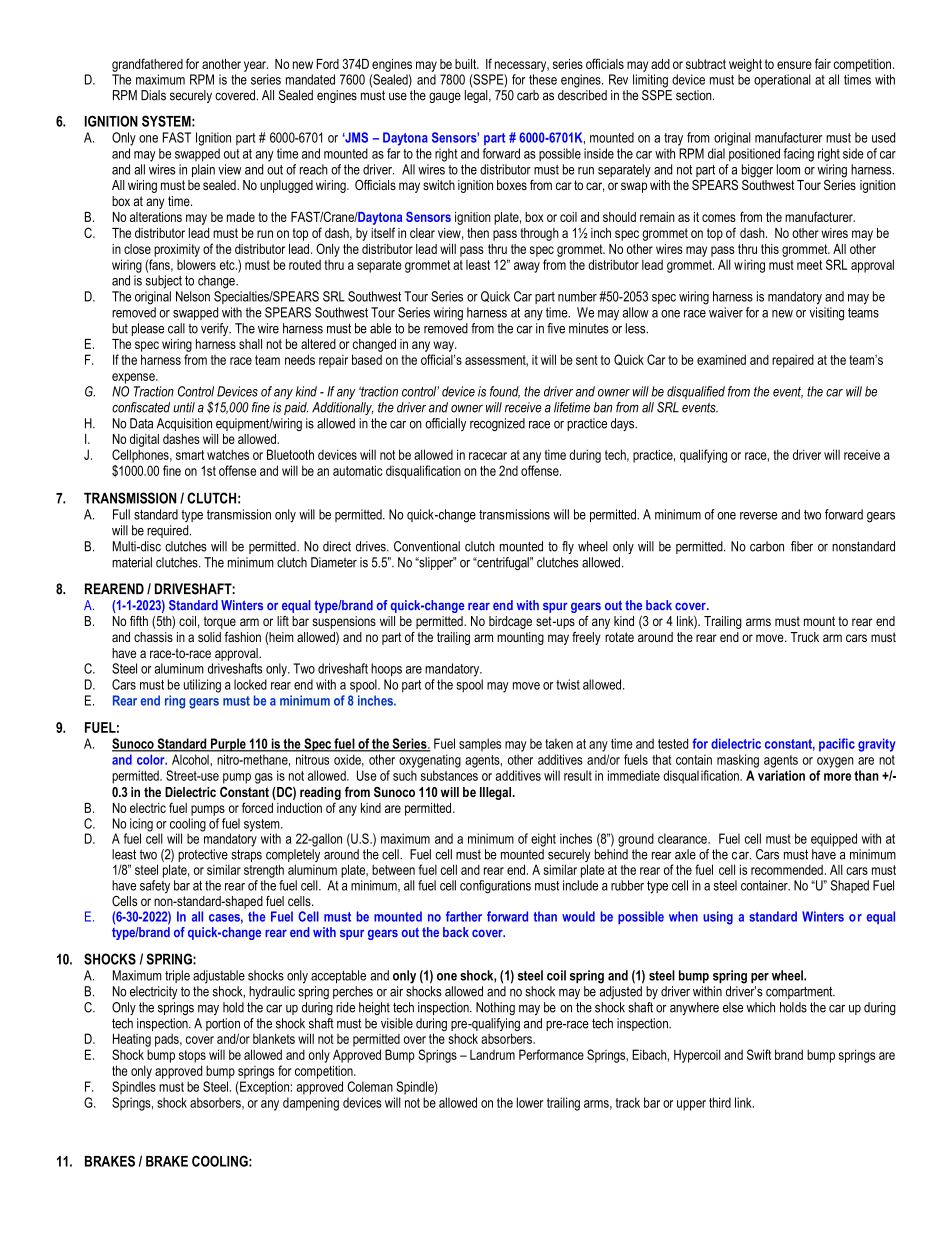  What do you see at coordinates (556, 328) in the document?
I see `five` at bounding box center [556, 328].
